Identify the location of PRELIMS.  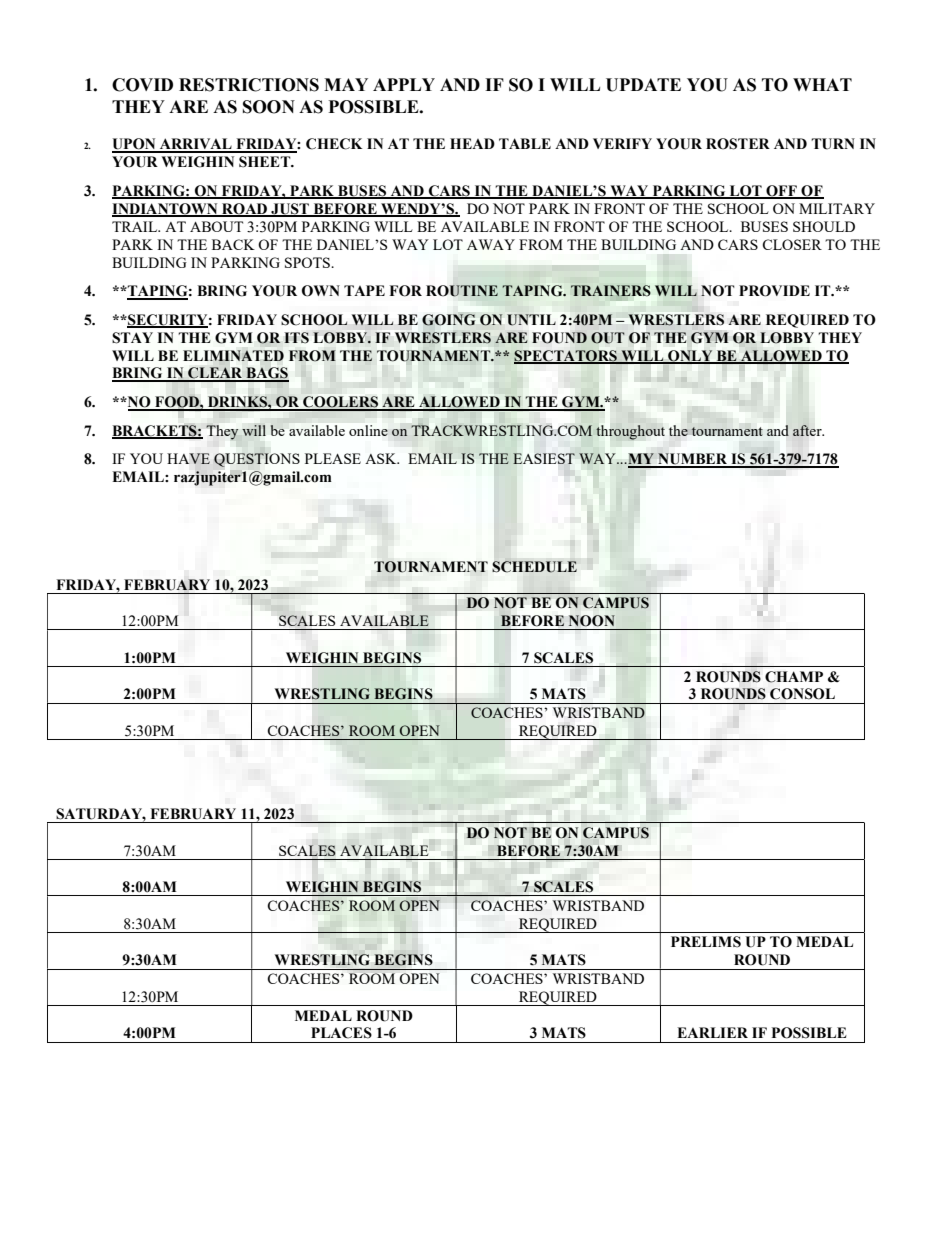
(706, 942).
